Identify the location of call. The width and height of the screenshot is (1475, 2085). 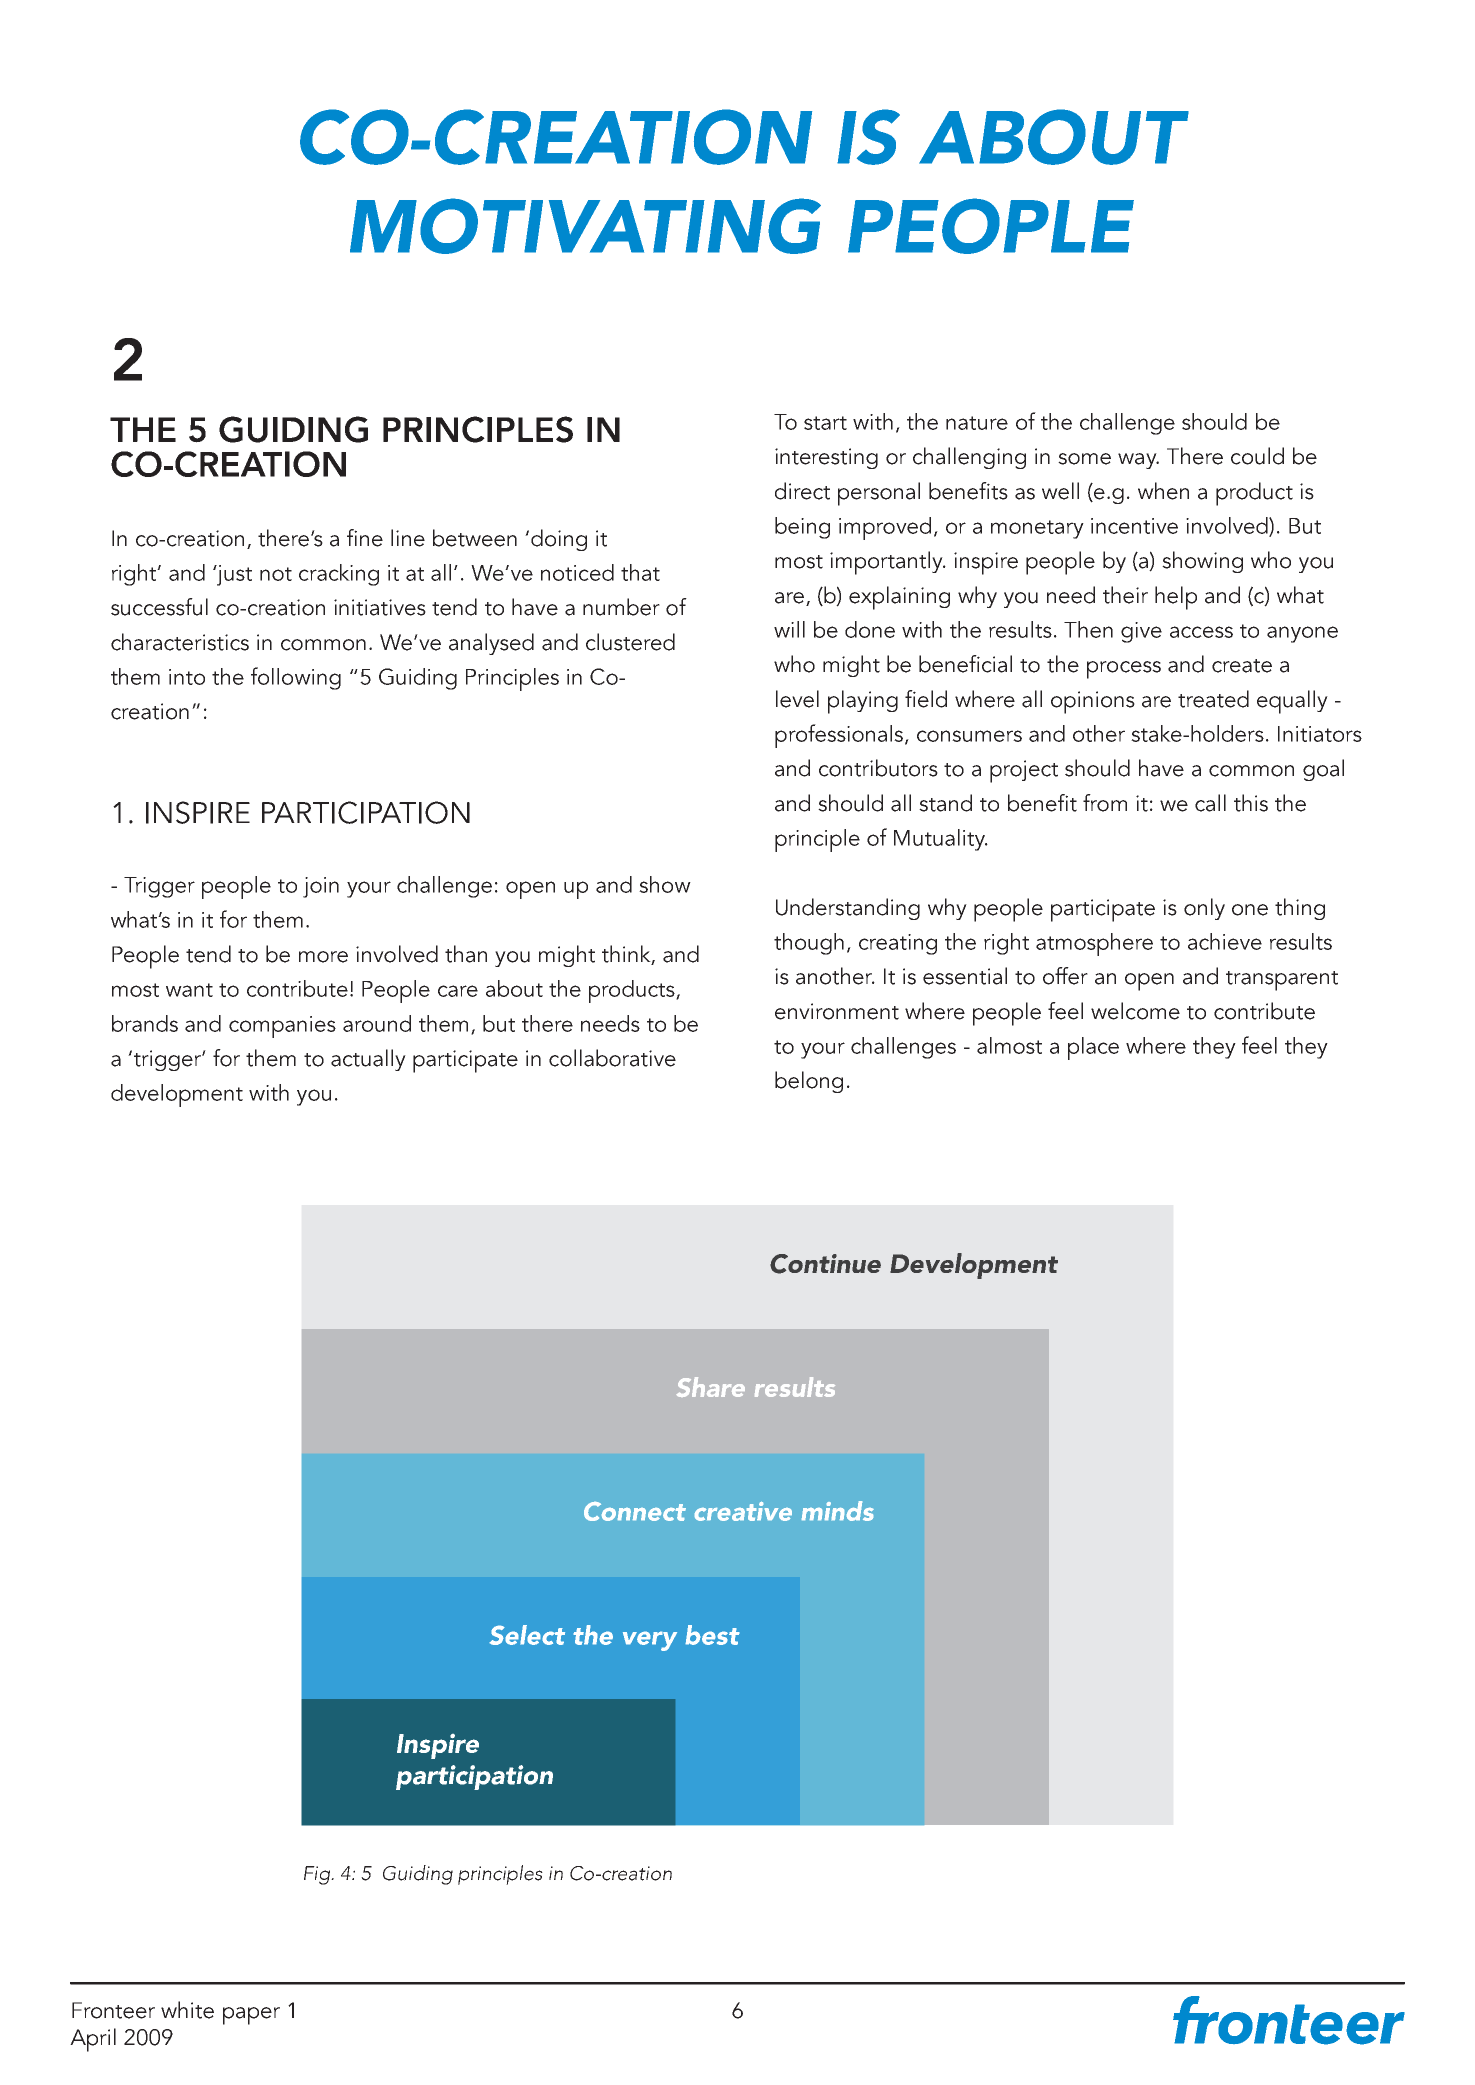
(1210, 803).
